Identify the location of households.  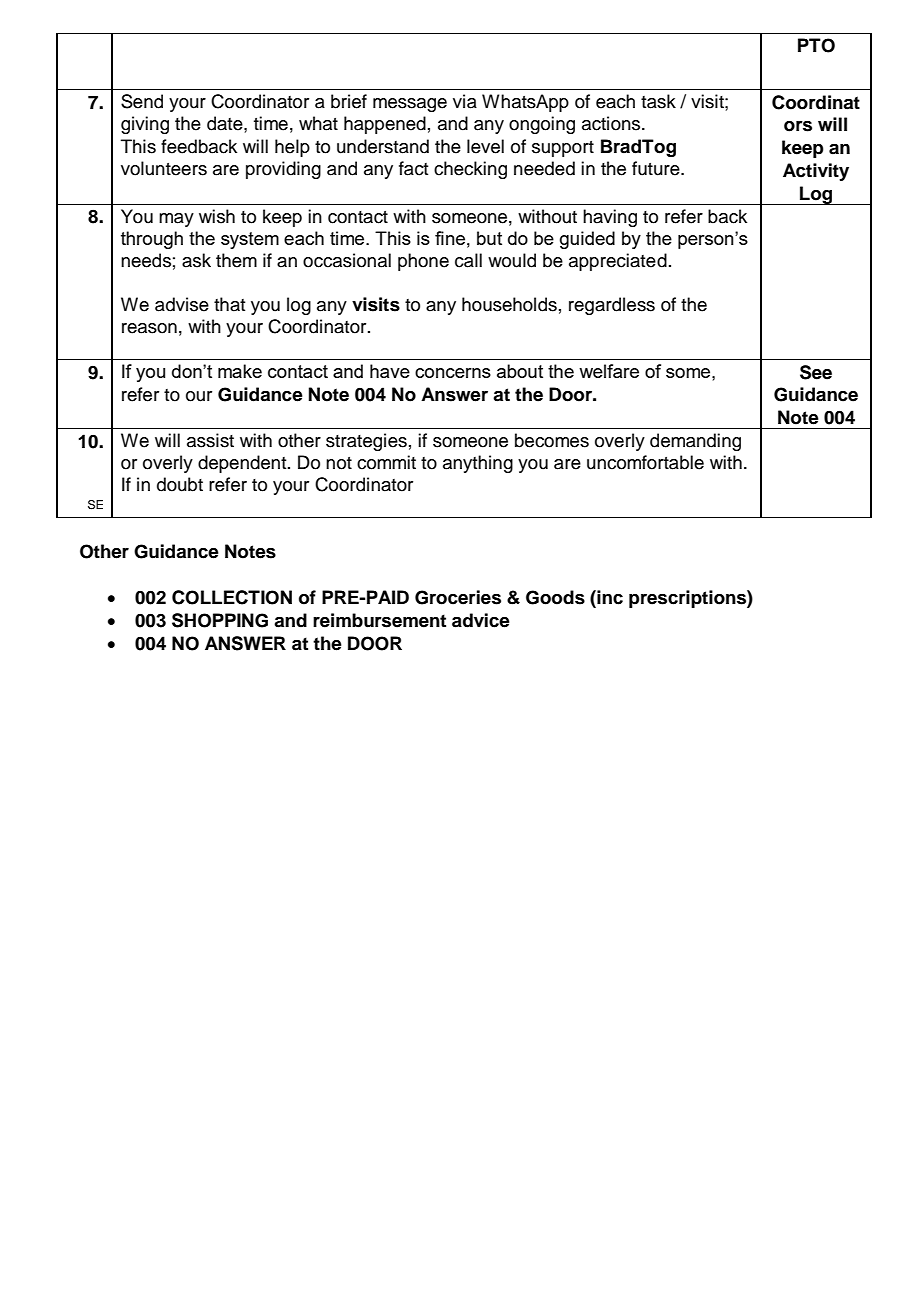
(509, 304).
